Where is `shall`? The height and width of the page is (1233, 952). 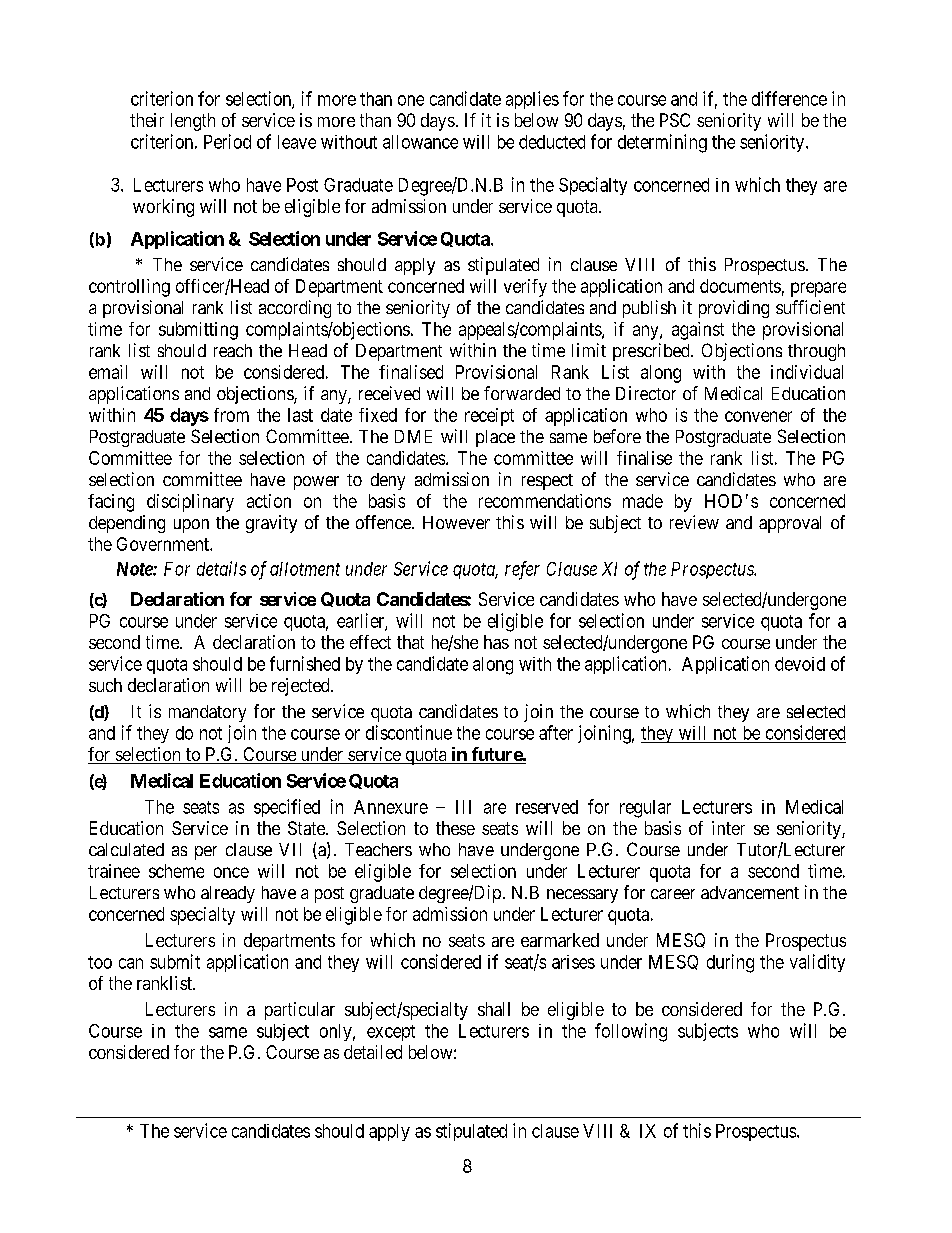 shall is located at coordinates (494, 1009).
